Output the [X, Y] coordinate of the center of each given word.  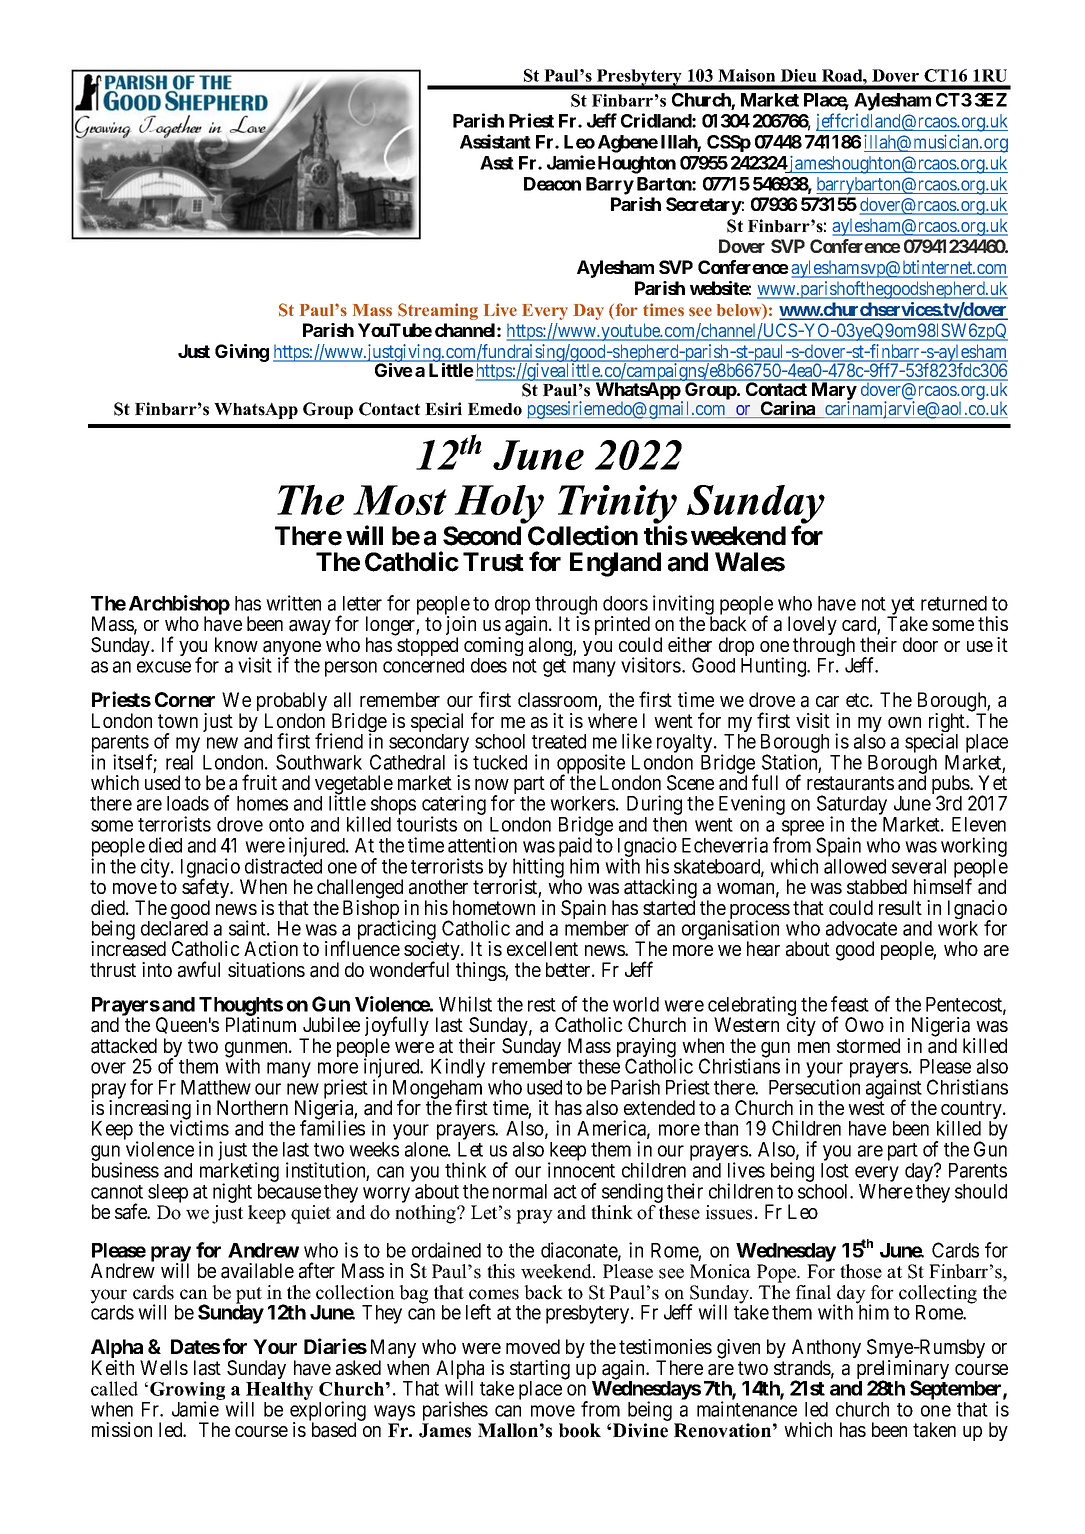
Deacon [552, 184]
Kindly [458, 1069]
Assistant [495, 141]
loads [188, 803]
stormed [868, 1045]
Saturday [852, 806]
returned [954, 603]
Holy [498, 506]
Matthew [216, 1087]
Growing [186, 1392]
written [293, 603]
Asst [497, 163]
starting [540, 1371]
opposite [591, 765]
